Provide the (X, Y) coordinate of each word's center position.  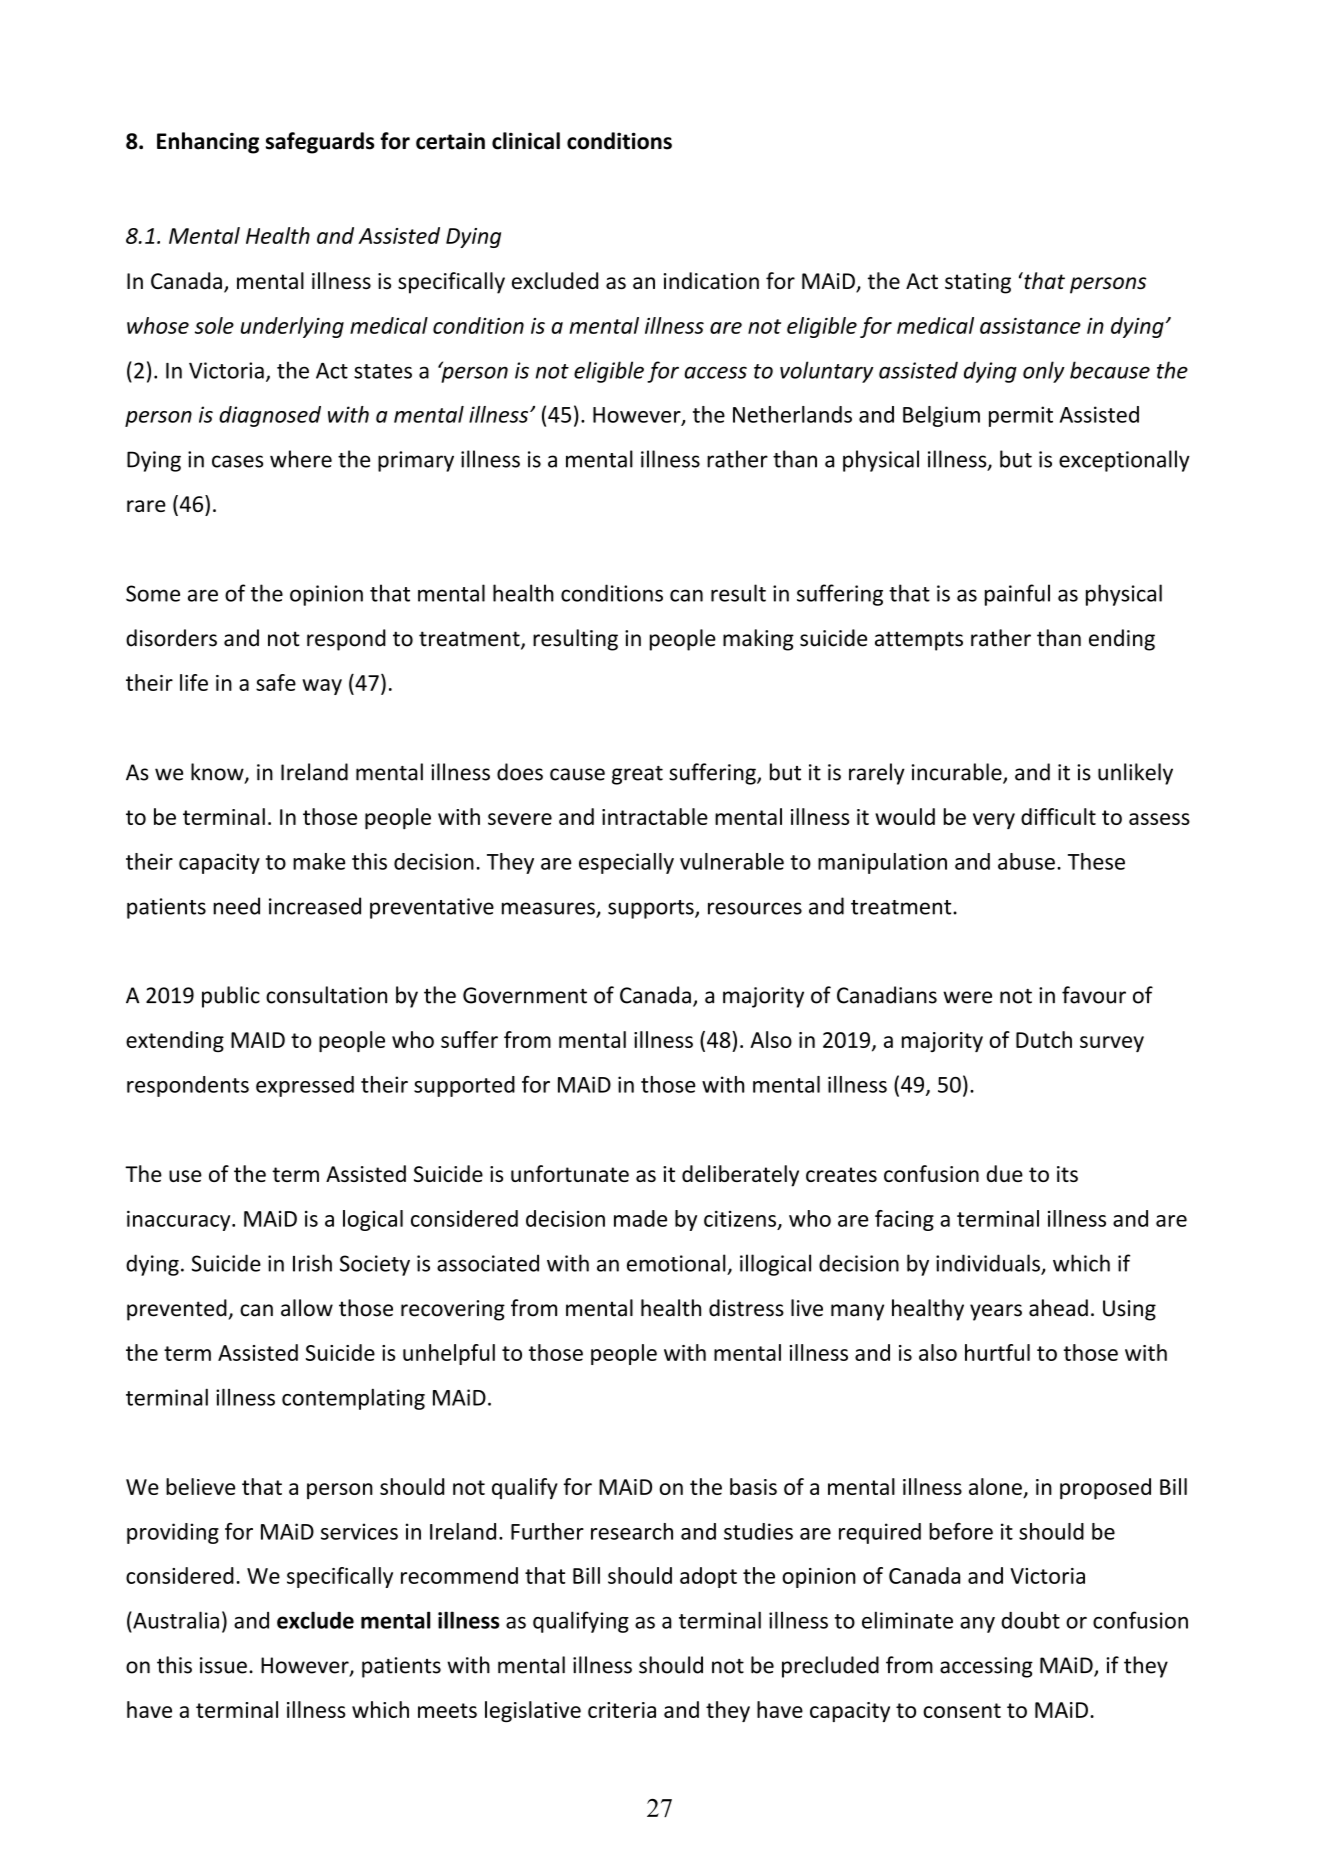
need (236, 906)
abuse (1026, 861)
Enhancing (208, 143)
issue (223, 1665)
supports (652, 909)
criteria (622, 1710)
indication (711, 280)
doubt (1030, 1620)
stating (978, 283)
